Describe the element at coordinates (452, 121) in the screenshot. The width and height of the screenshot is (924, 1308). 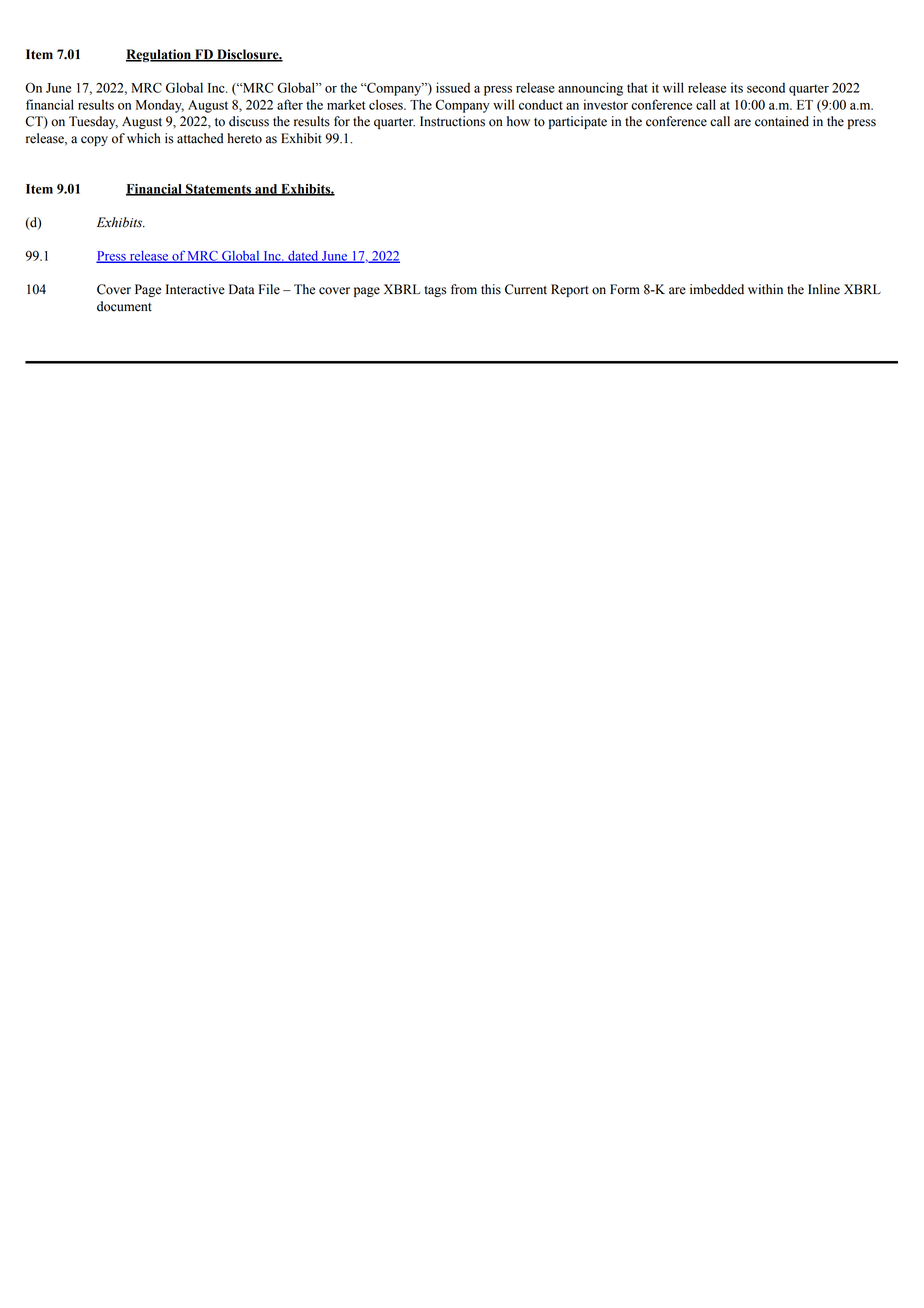
I see `Instructions` at that location.
